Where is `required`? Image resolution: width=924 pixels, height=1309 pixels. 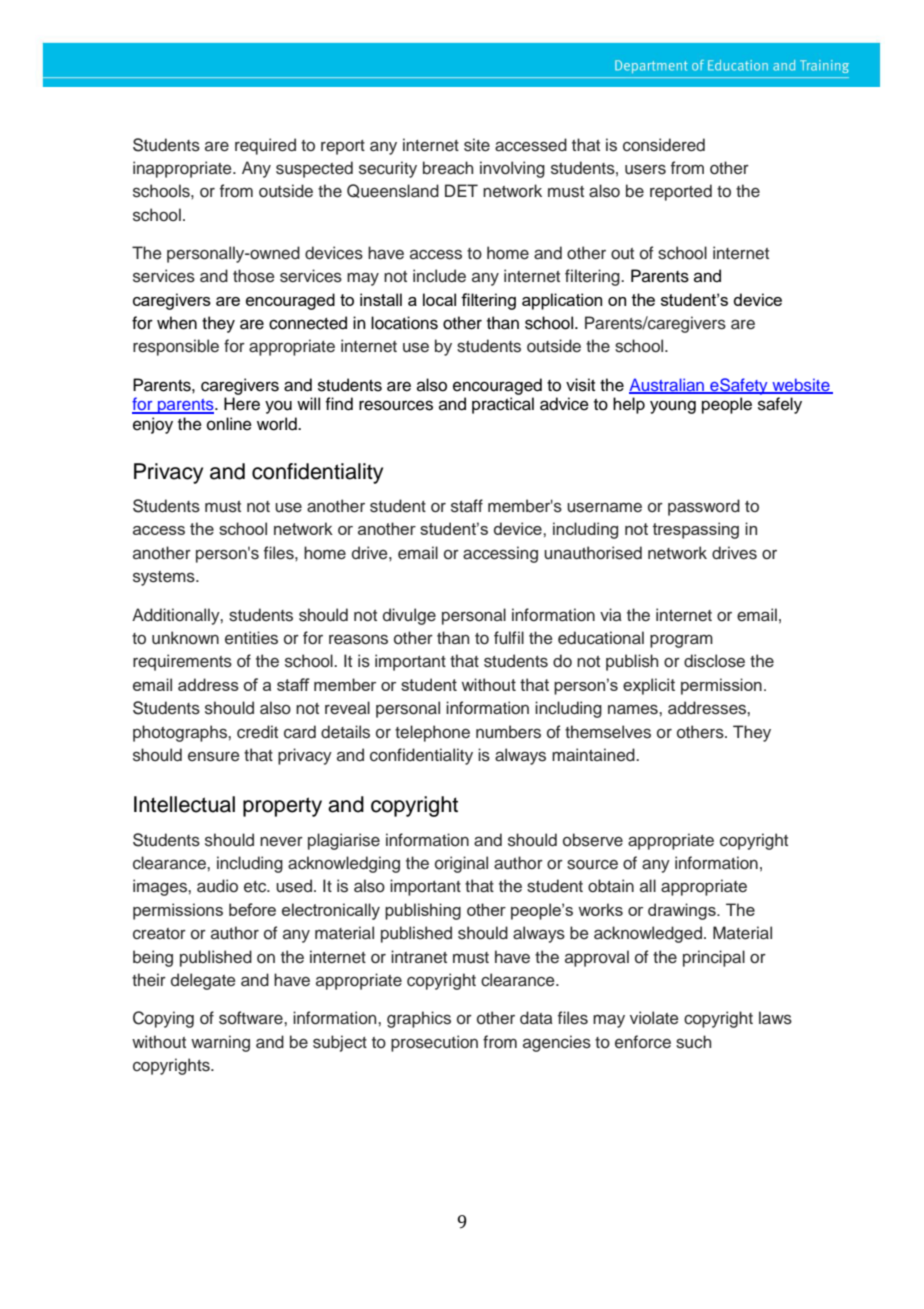
required is located at coordinates (265, 146).
